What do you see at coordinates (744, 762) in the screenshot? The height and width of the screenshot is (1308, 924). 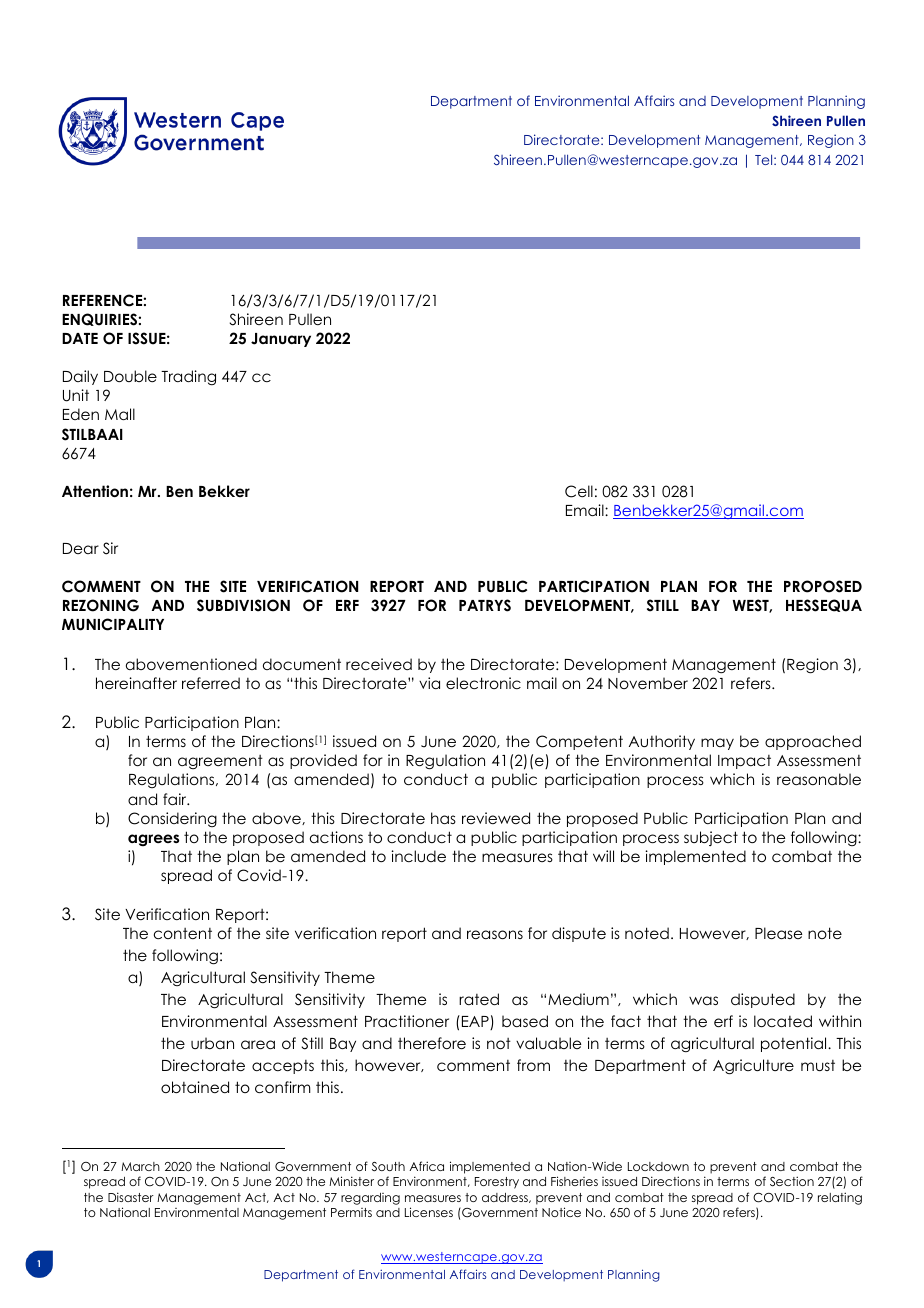 I see `Impact` at bounding box center [744, 762].
